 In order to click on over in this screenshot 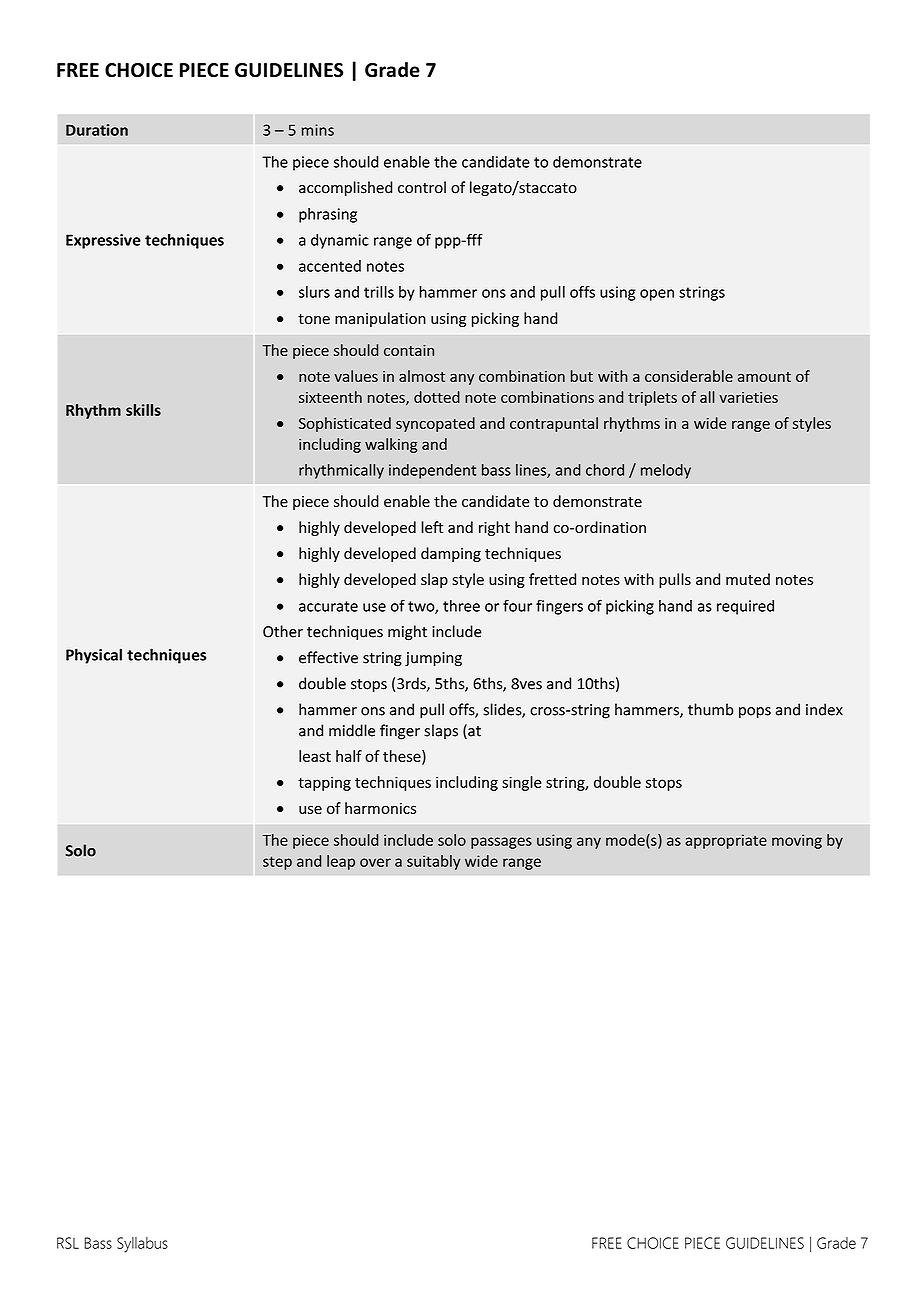, I will do `click(375, 862)`.
